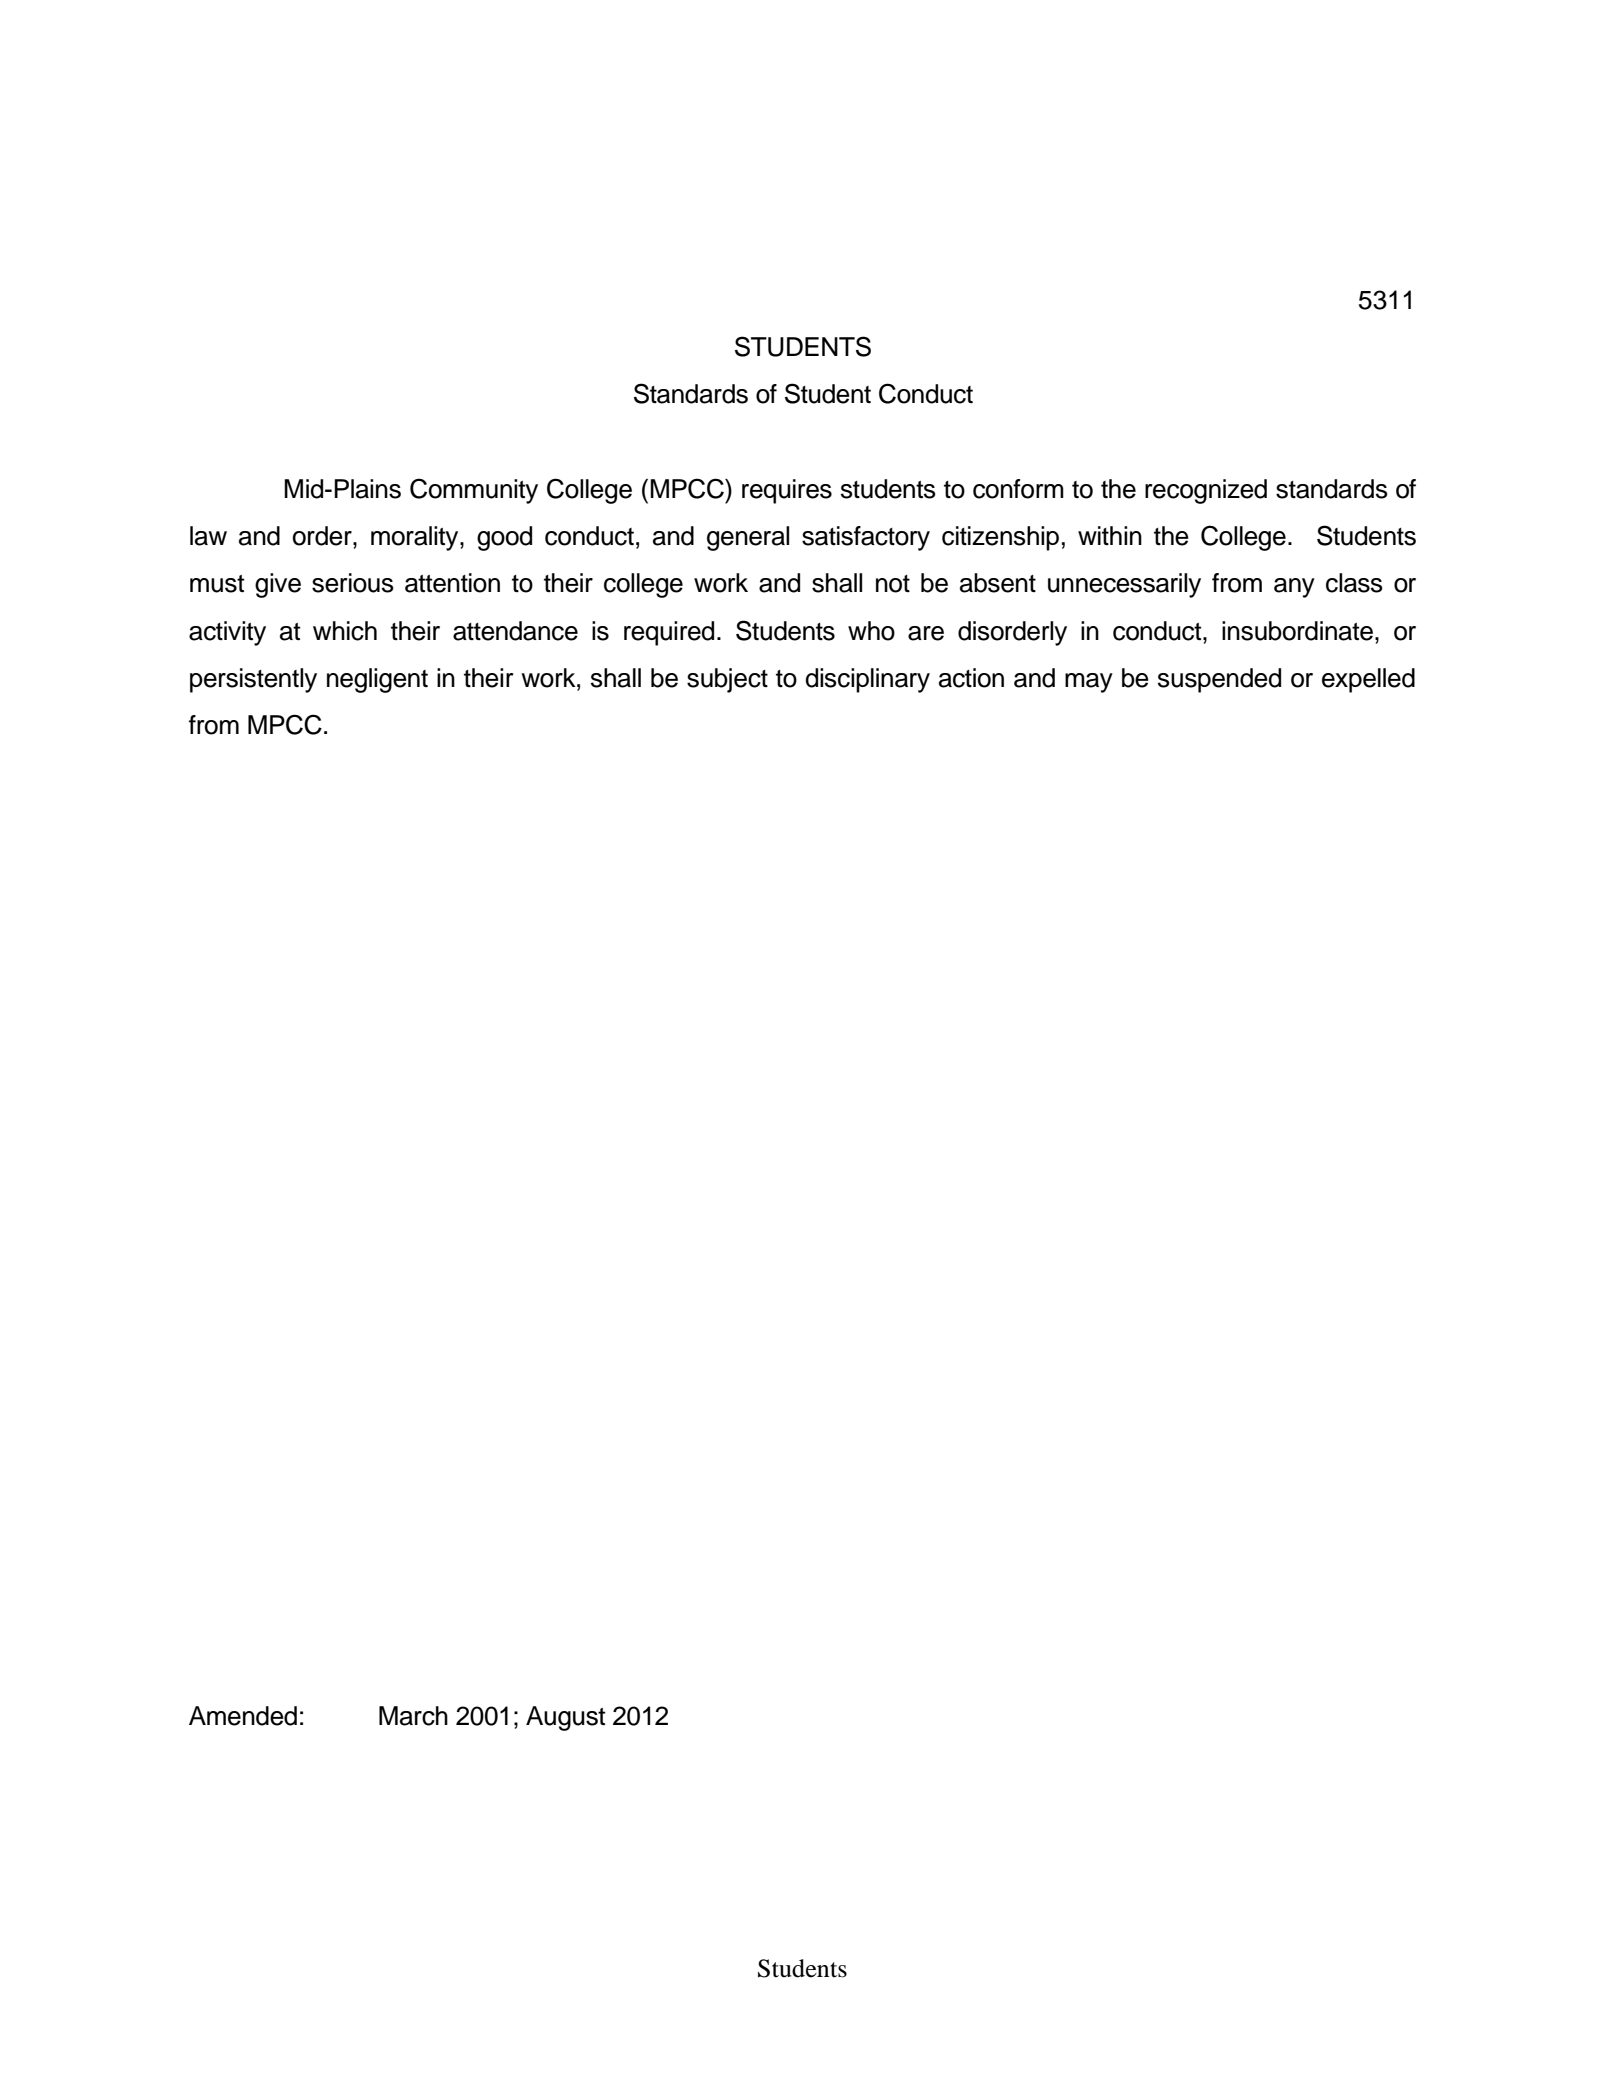  Describe the element at coordinates (416, 538) in the page. I see `morality` at that location.
